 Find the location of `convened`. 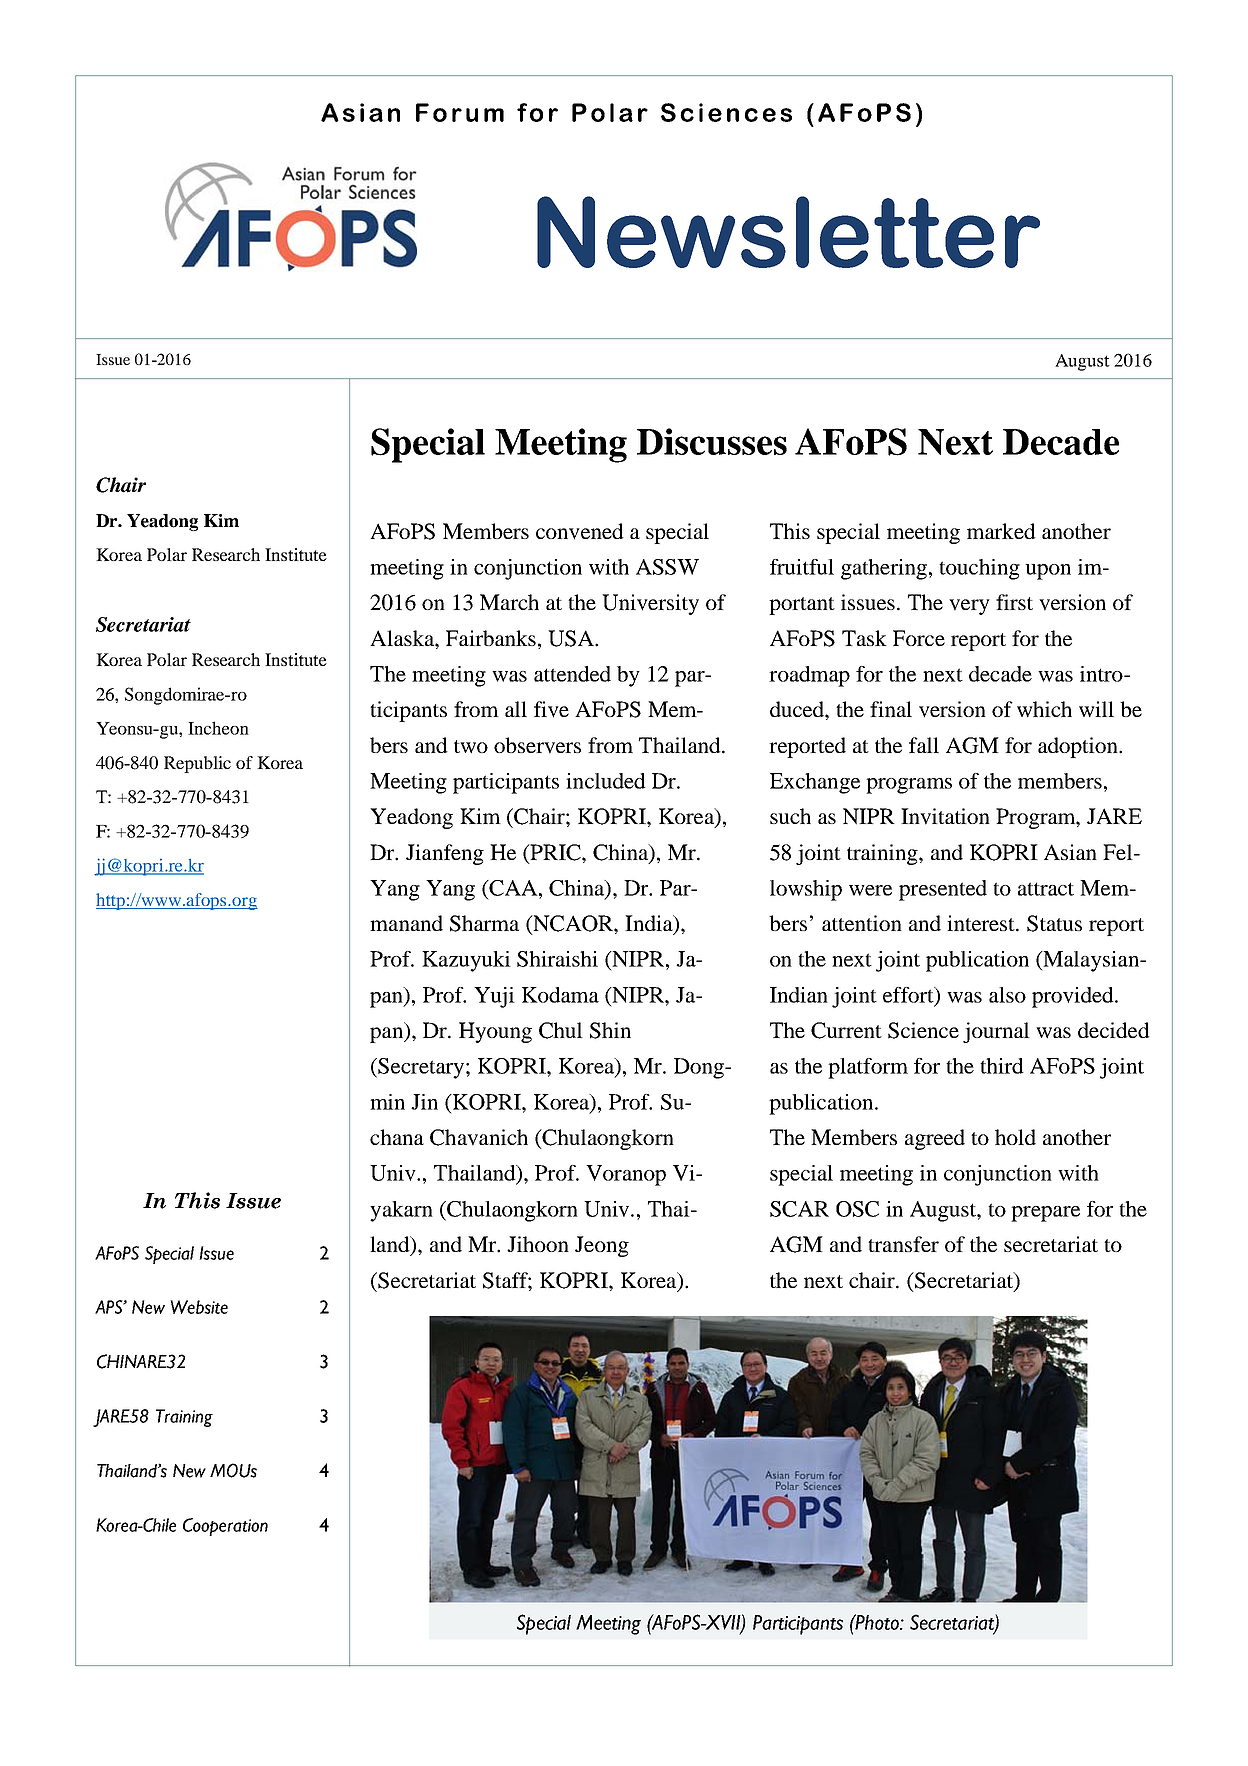

convened is located at coordinates (580, 531).
